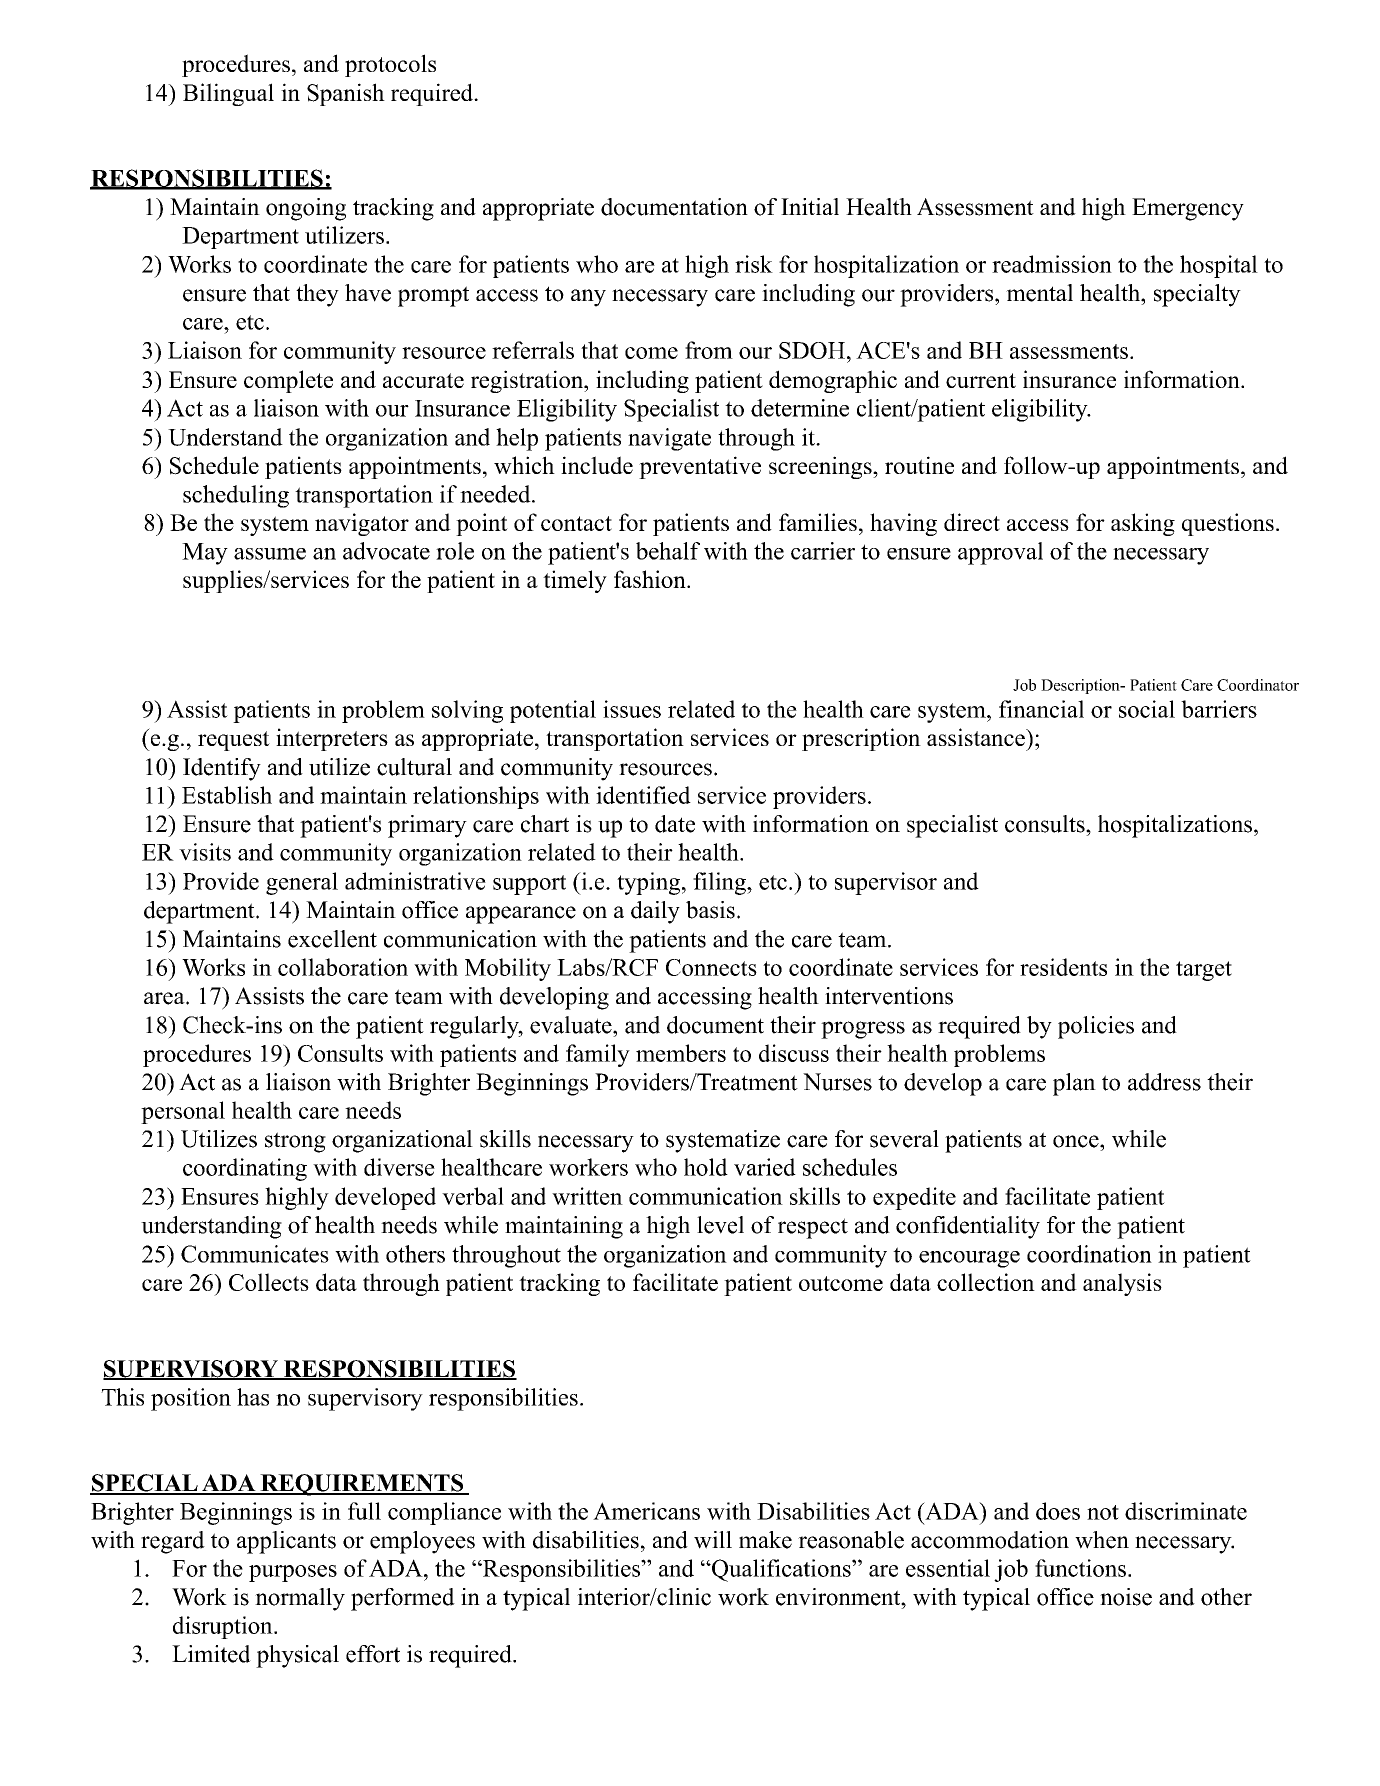  What do you see at coordinates (720, 883) in the page?
I see `filing` at bounding box center [720, 883].
